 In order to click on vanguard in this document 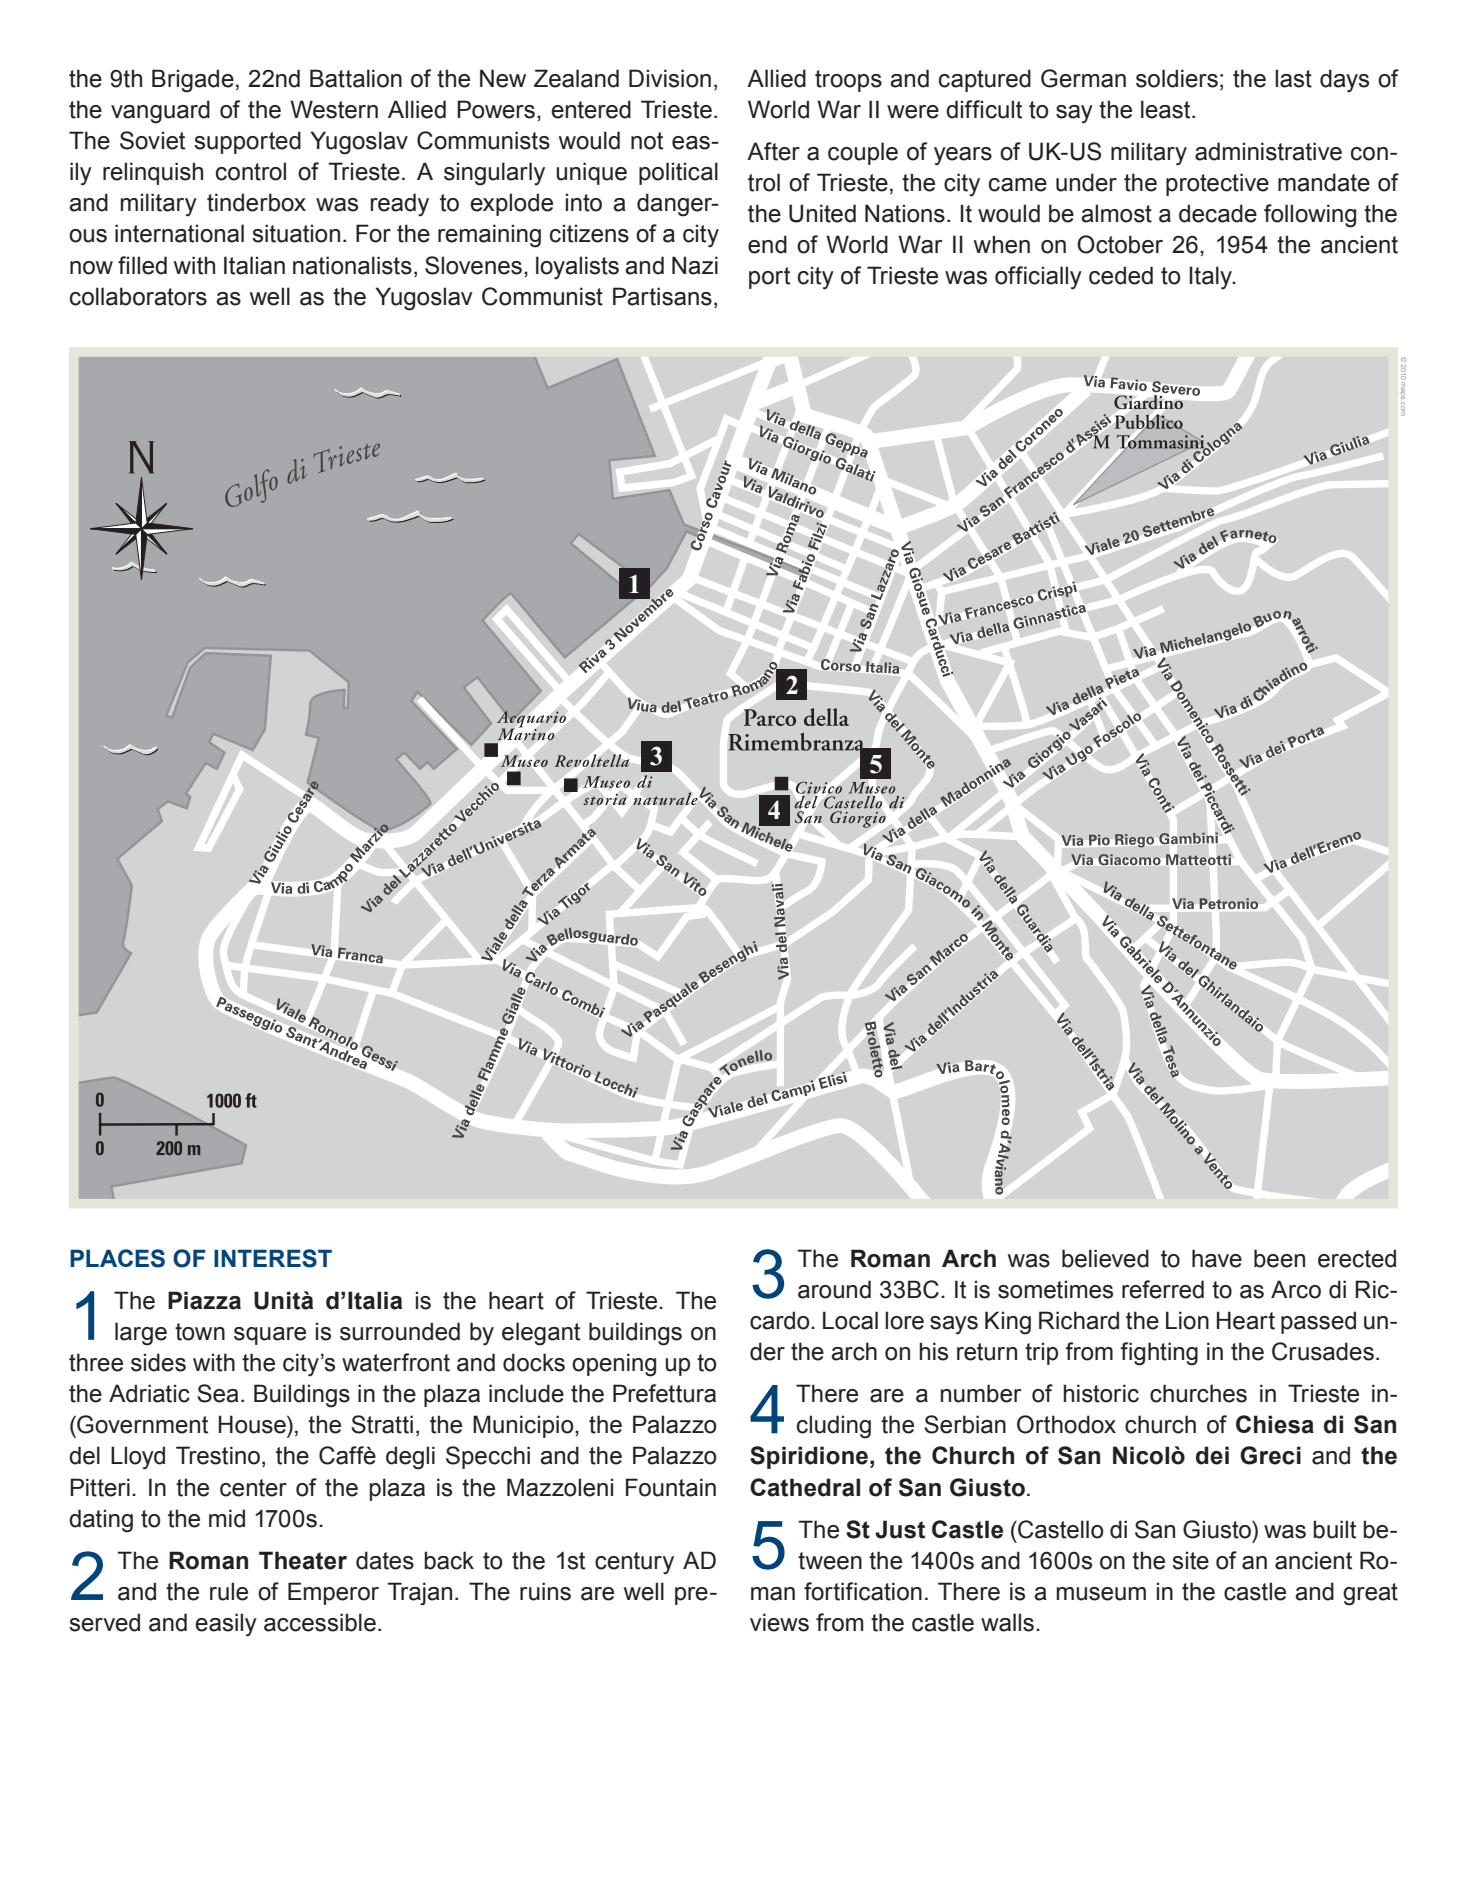, I will do `click(160, 112)`.
